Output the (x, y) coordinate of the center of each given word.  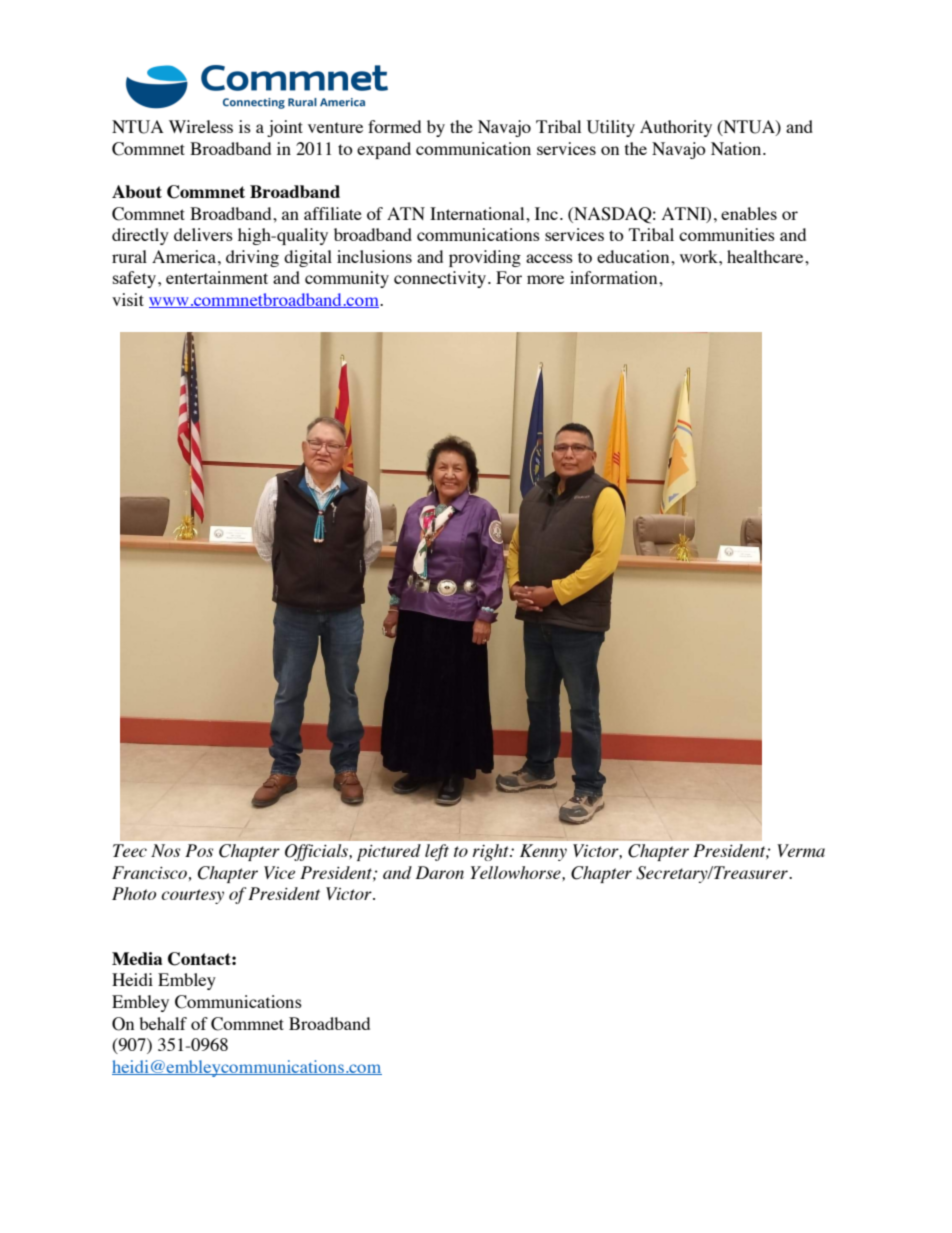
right (492, 852)
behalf (163, 1023)
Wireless (201, 126)
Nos (165, 850)
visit (128, 299)
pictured (389, 852)
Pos (199, 850)
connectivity (440, 279)
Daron (439, 872)
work (700, 256)
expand (384, 150)
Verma (801, 850)
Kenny (543, 852)
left (437, 852)
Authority (676, 128)
